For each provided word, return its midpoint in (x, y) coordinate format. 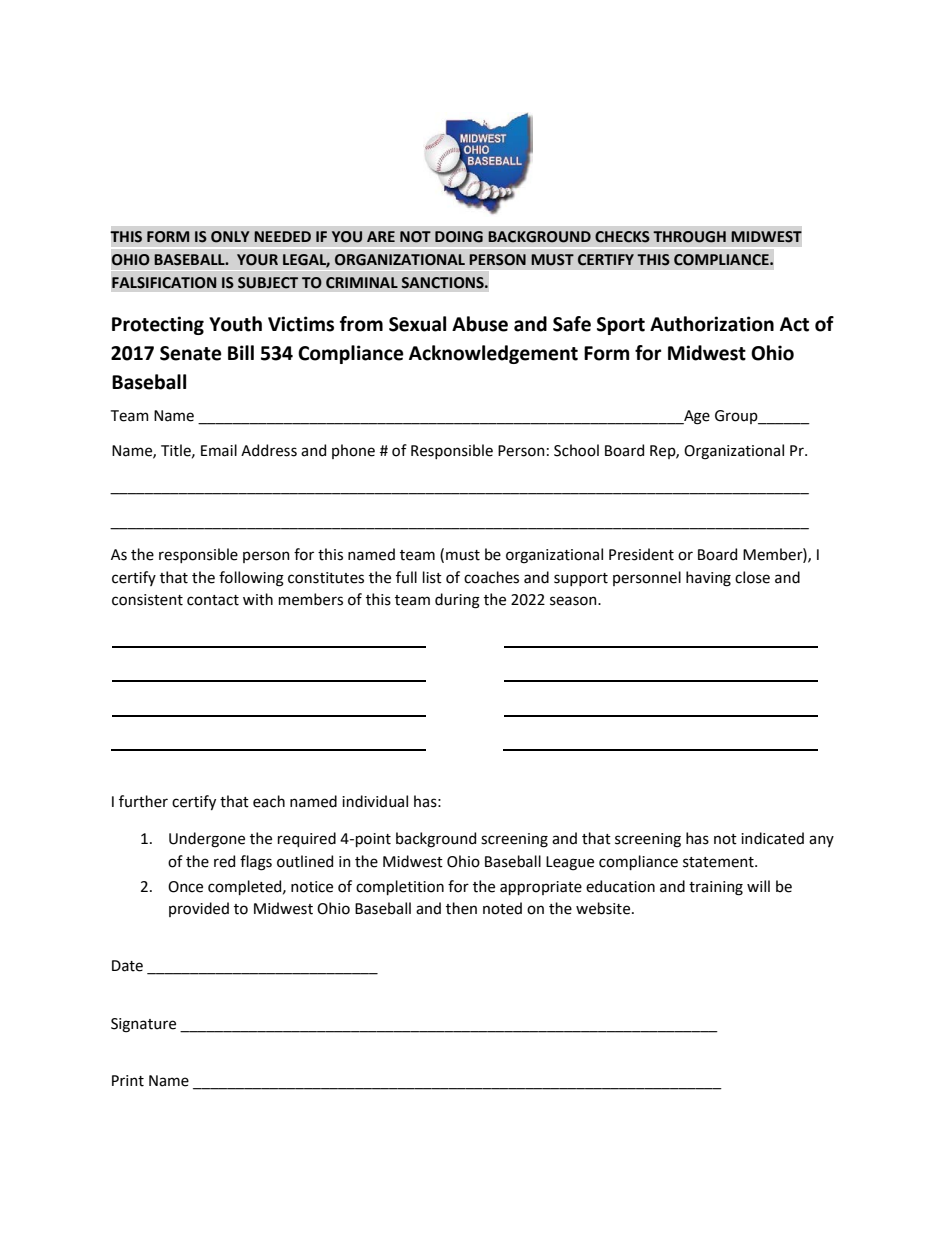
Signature (143, 1025)
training (716, 888)
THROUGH (689, 237)
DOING (459, 237)
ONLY (230, 237)
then (461, 908)
